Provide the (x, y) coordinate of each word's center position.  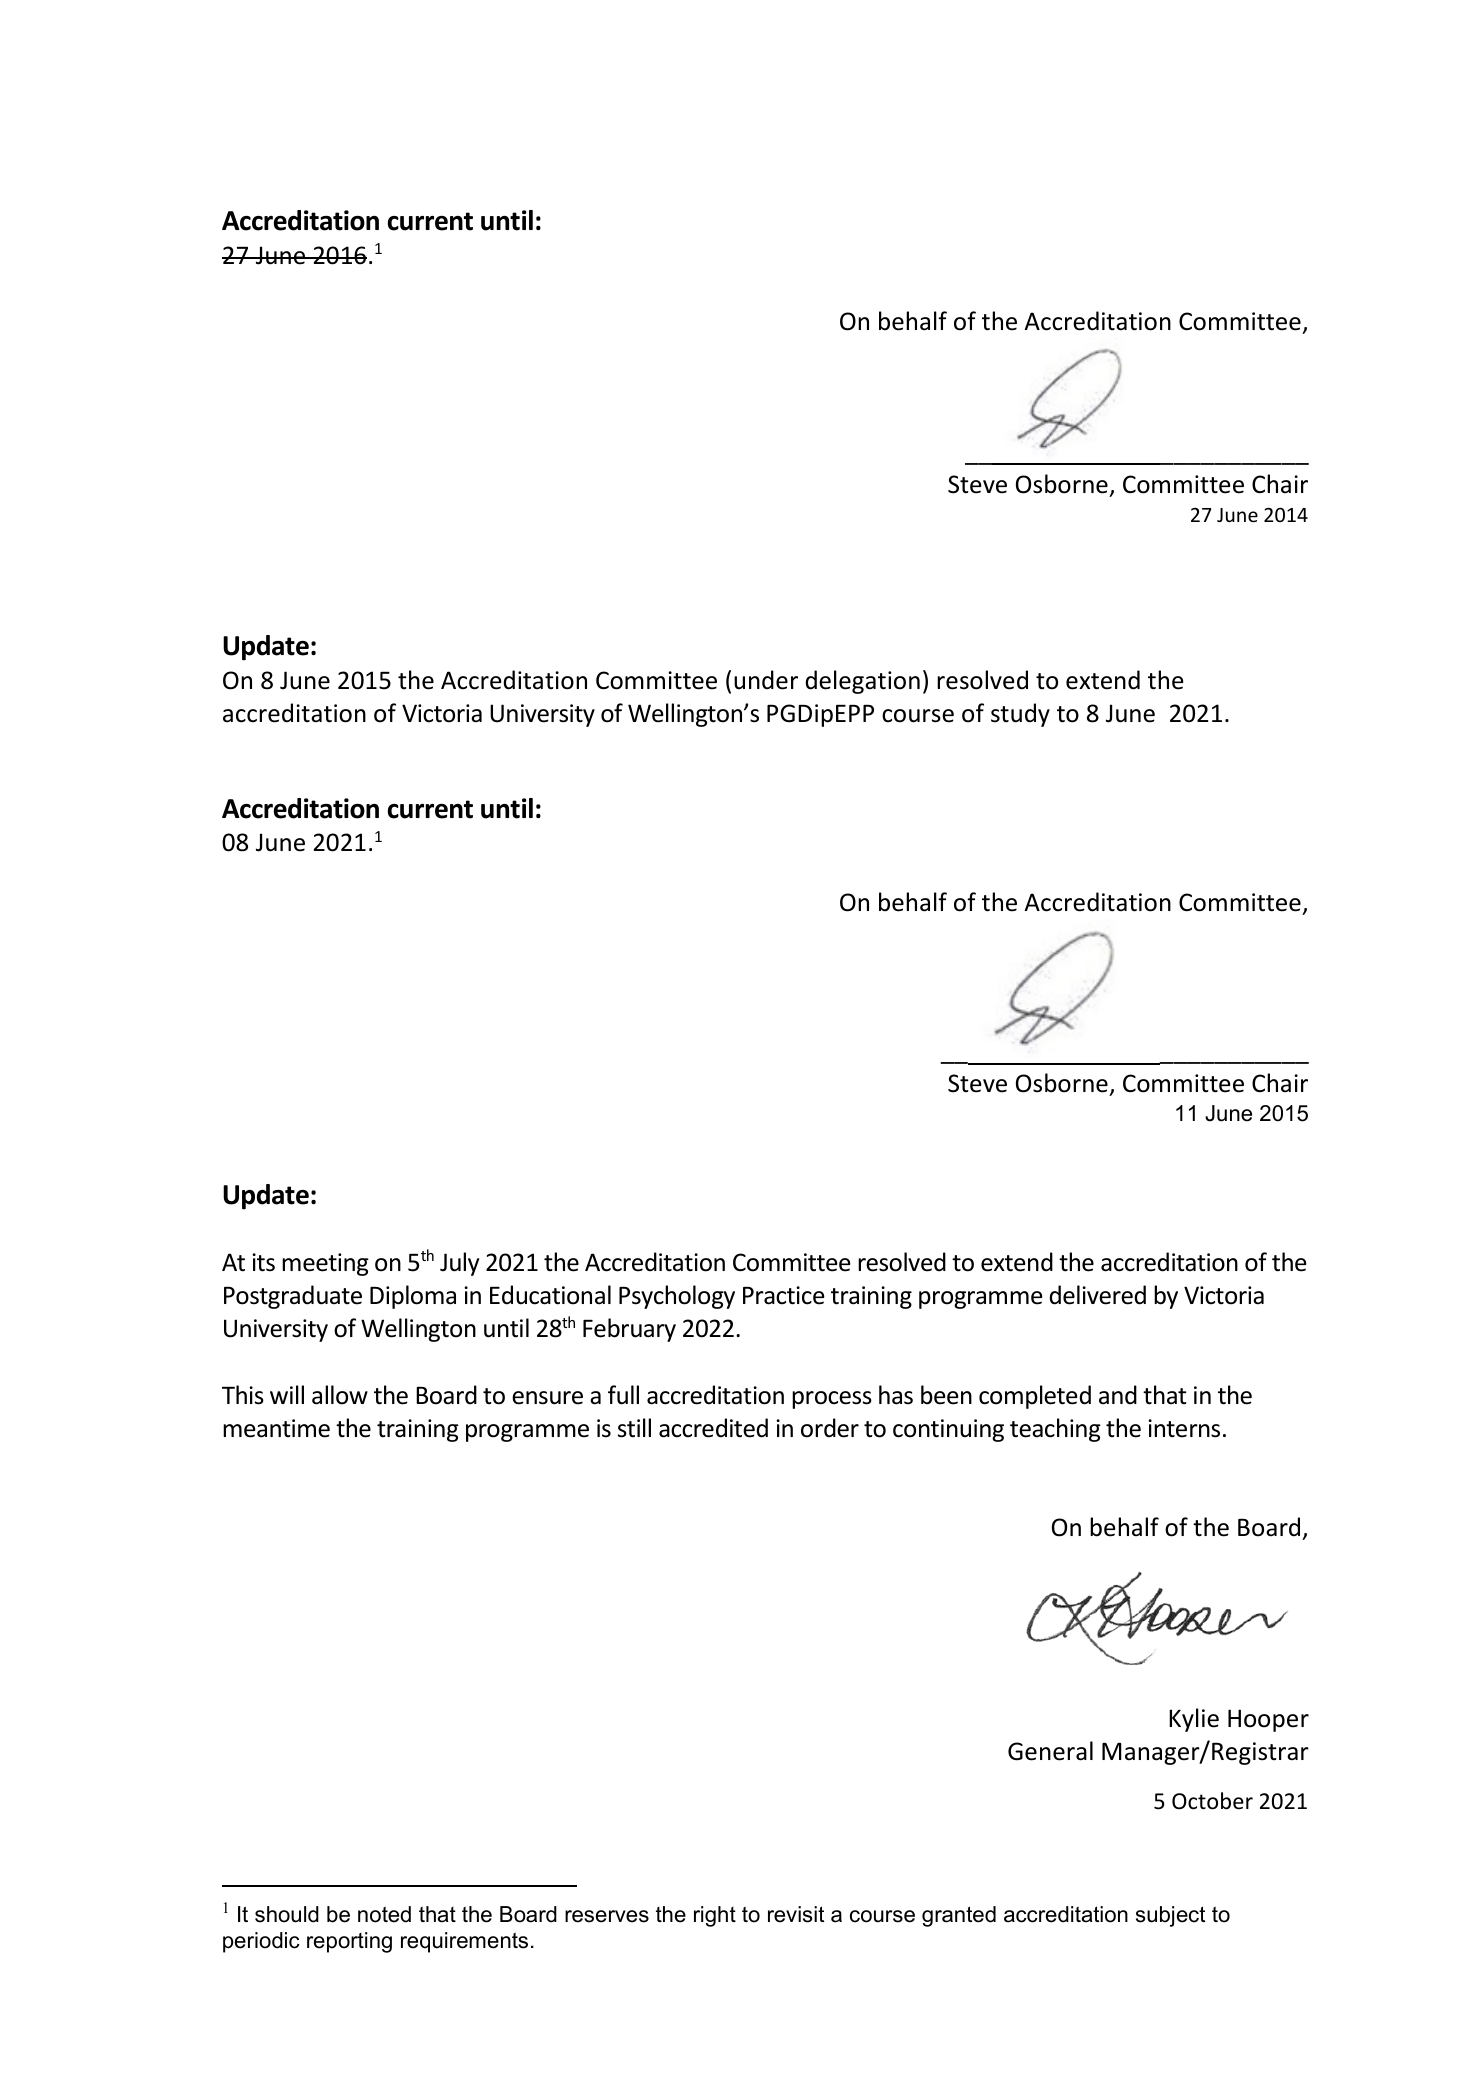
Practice (784, 1295)
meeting (325, 1264)
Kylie (1194, 1720)
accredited (713, 1428)
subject (1170, 1916)
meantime (276, 1428)
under (766, 680)
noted (384, 1914)
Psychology (677, 1297)
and (1118, 1395)
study (1020, 715)
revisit (796, 1914)
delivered (1097, 1295)
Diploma (413, 1297)
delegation (862, 682)
